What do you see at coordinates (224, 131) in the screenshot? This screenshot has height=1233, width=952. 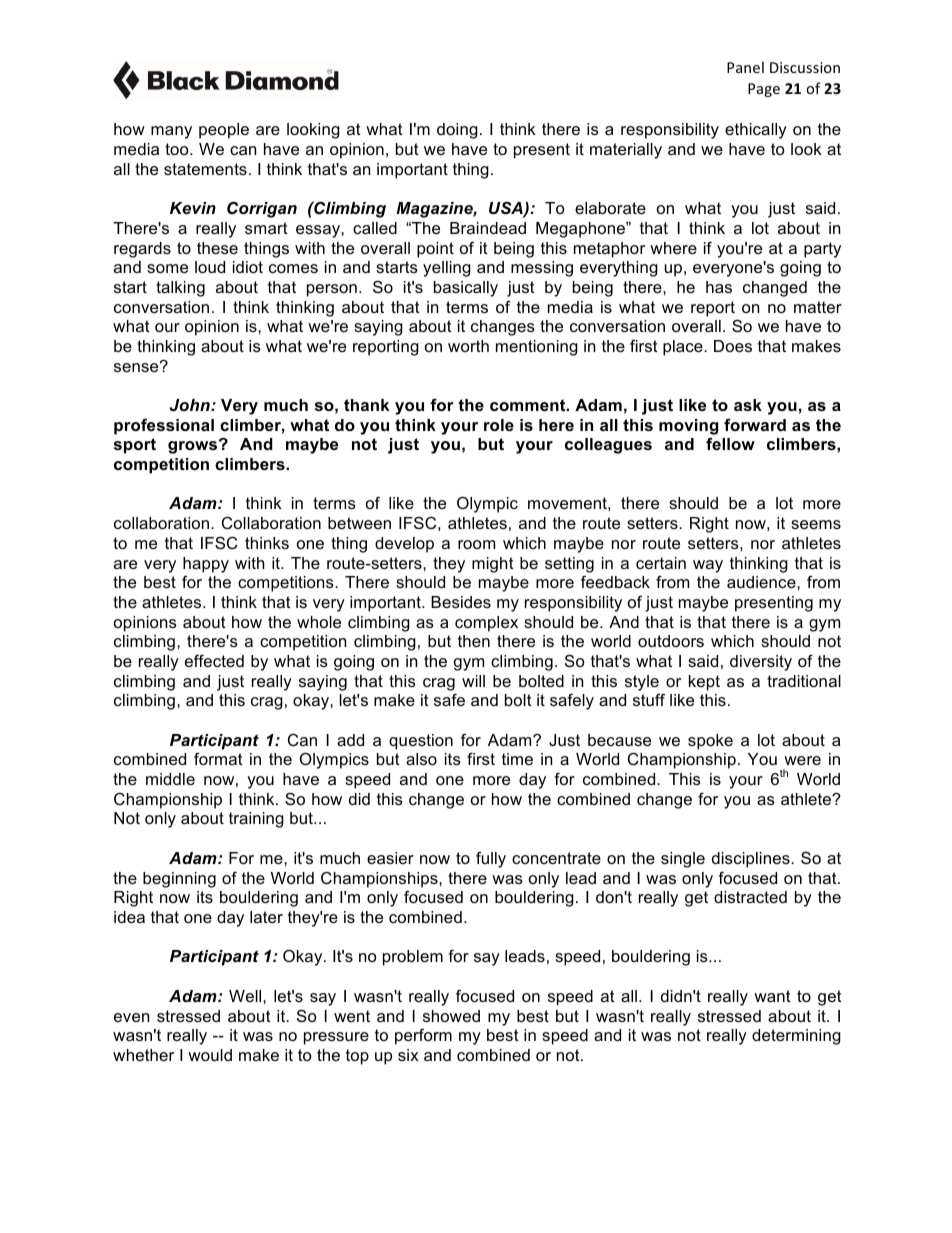 I see `people` at bounding box center [224, 131].
